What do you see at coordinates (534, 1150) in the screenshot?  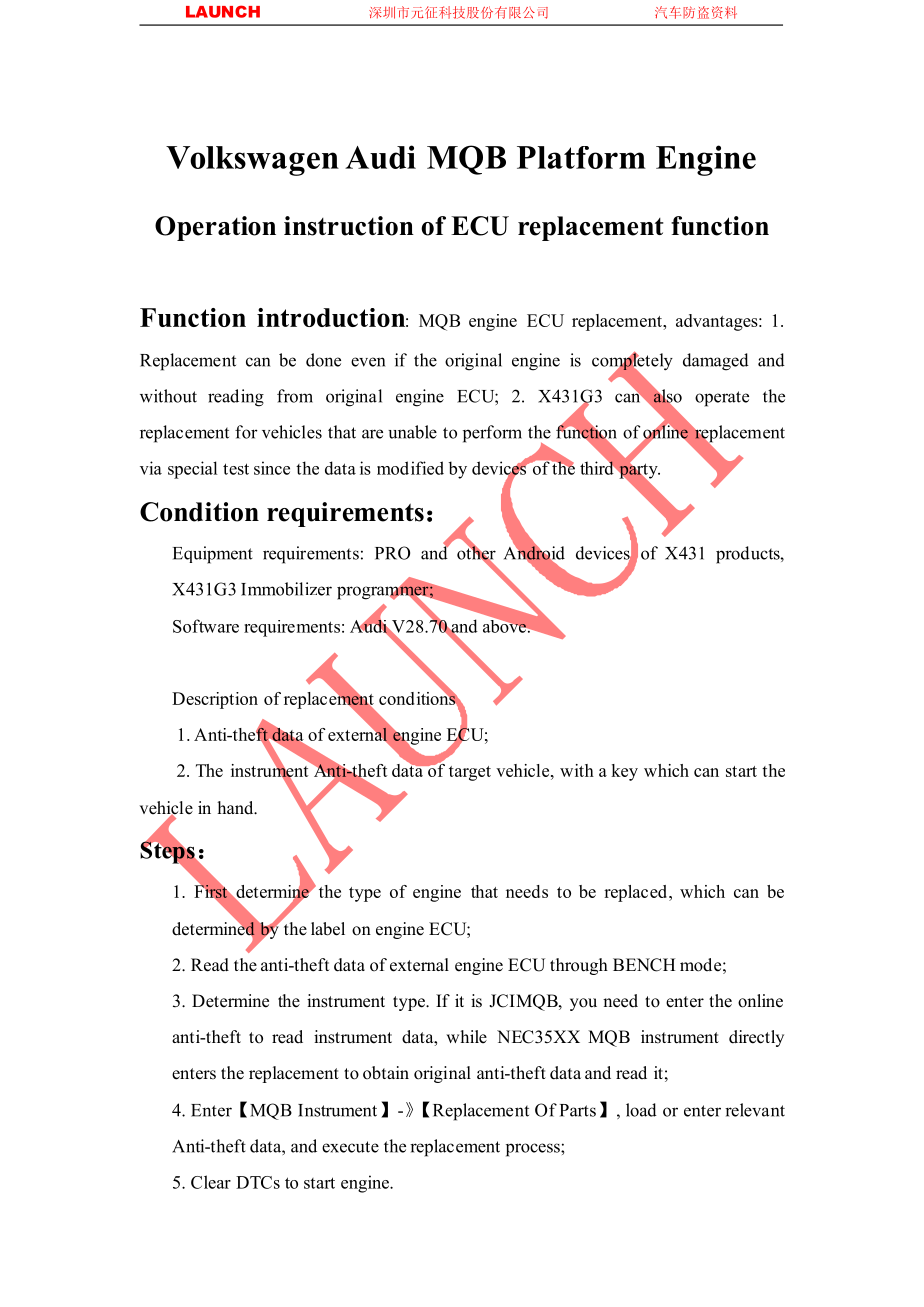 I see `process` at bounding box center [534, 1150].
